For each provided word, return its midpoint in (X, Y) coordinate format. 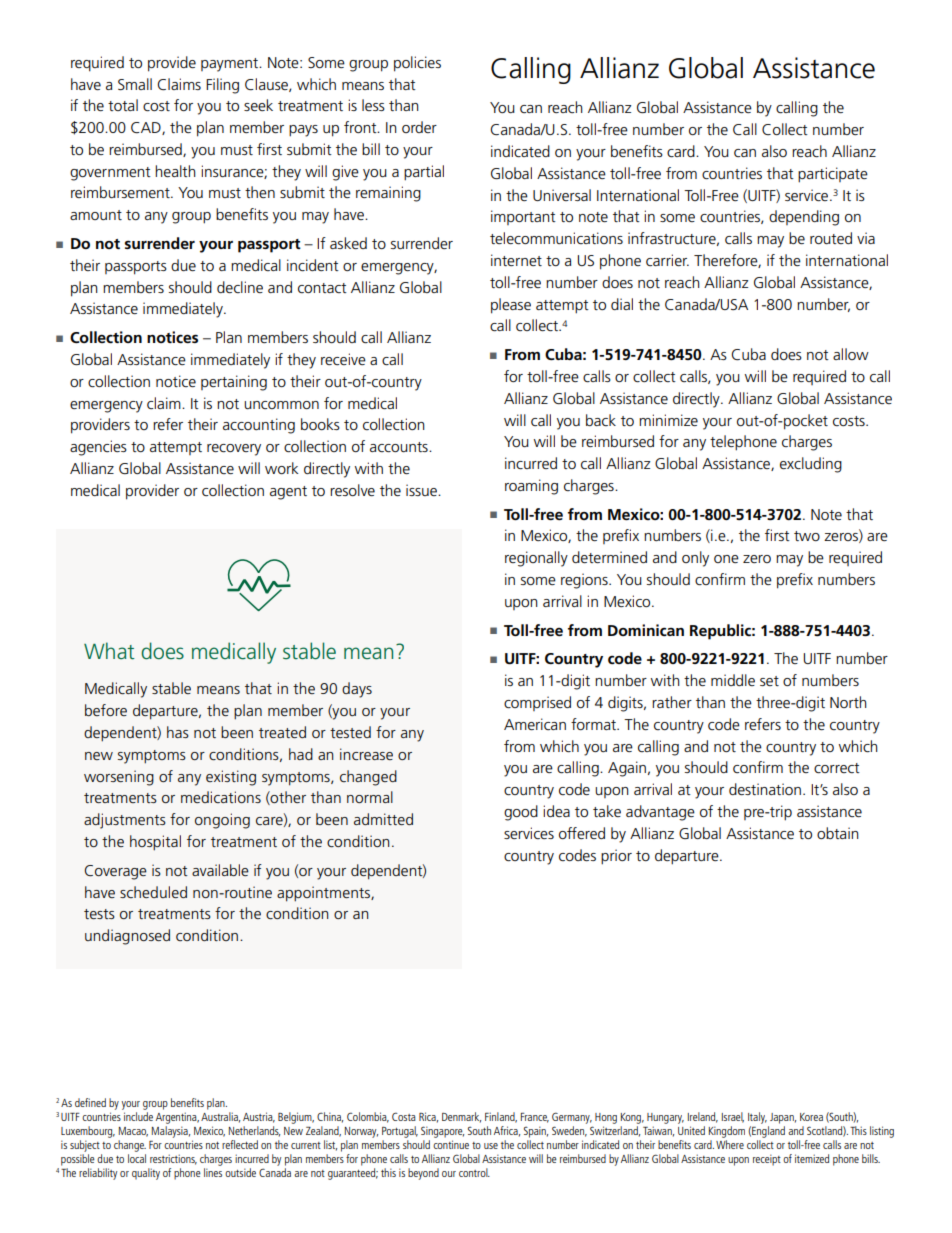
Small (135, 84)
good (521, 813)
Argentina (177, 1118)
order (419, 127)
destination (765, 789)
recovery (234, 450)
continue (451, 1144)
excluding (811, 465)
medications (221, 797)
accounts (400, 447)
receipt (767, 1160)
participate (833, 175)
